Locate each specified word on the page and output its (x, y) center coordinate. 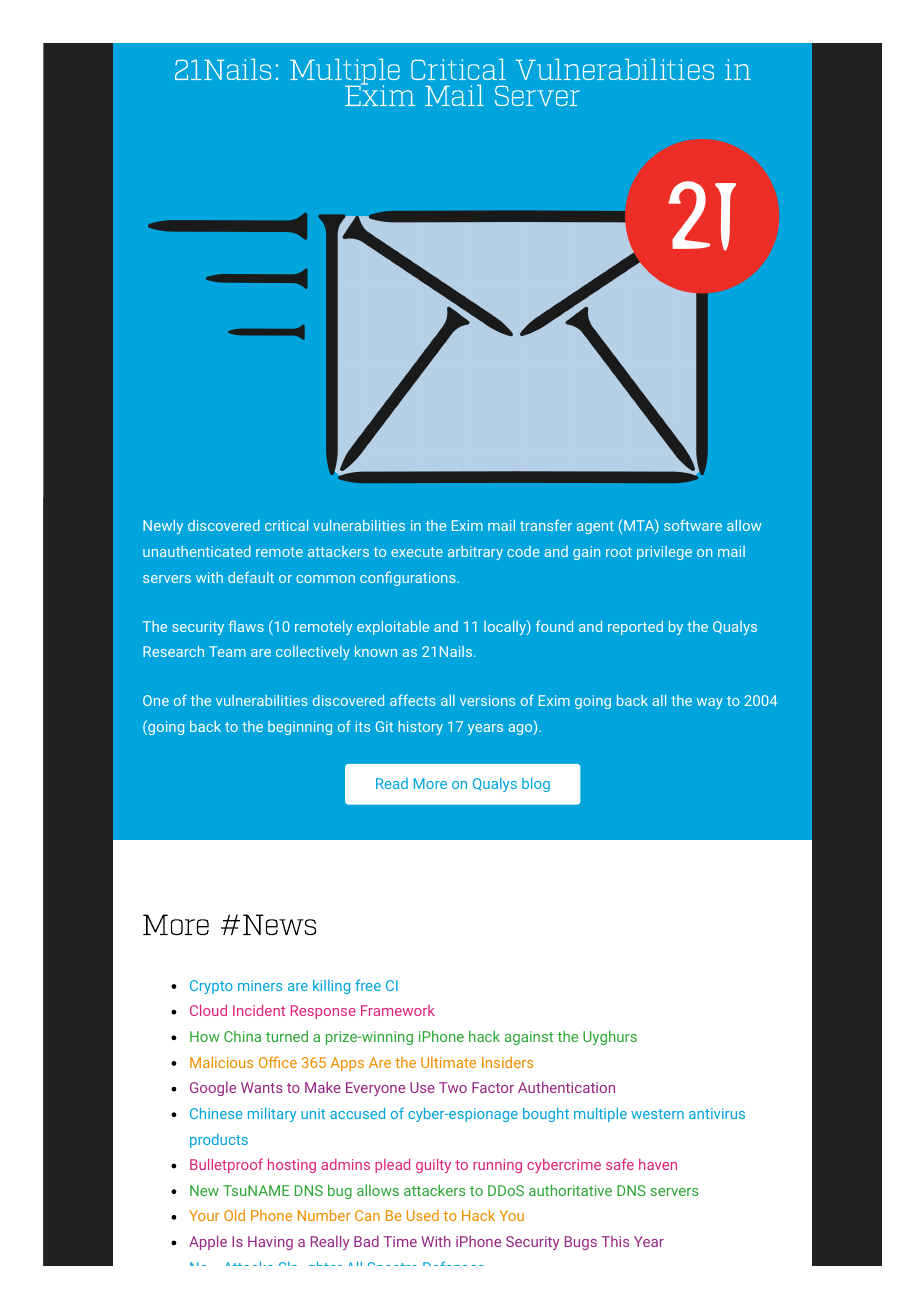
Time (400, 1241)
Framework (398, 1010)
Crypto (211, 987)
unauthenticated (197, 551)
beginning (300, 728)
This (615, 1241)
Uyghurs (610, 1037)
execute (417, 552)
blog (536, 785)
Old (234, 1215)
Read (392, 783)
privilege (664, 553)
